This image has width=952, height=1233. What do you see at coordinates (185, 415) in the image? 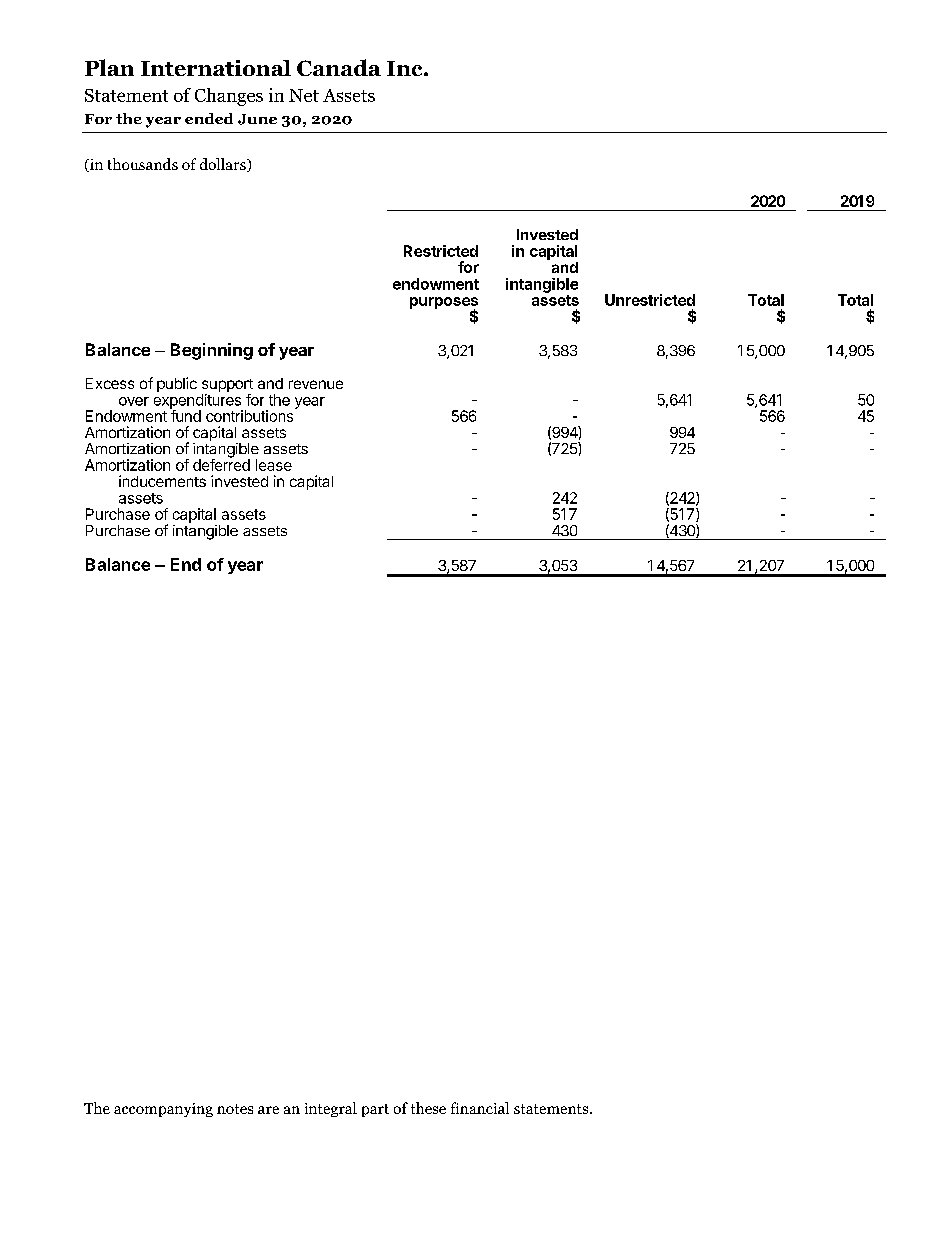
I see `fund` at bounding box center [185, 415].
